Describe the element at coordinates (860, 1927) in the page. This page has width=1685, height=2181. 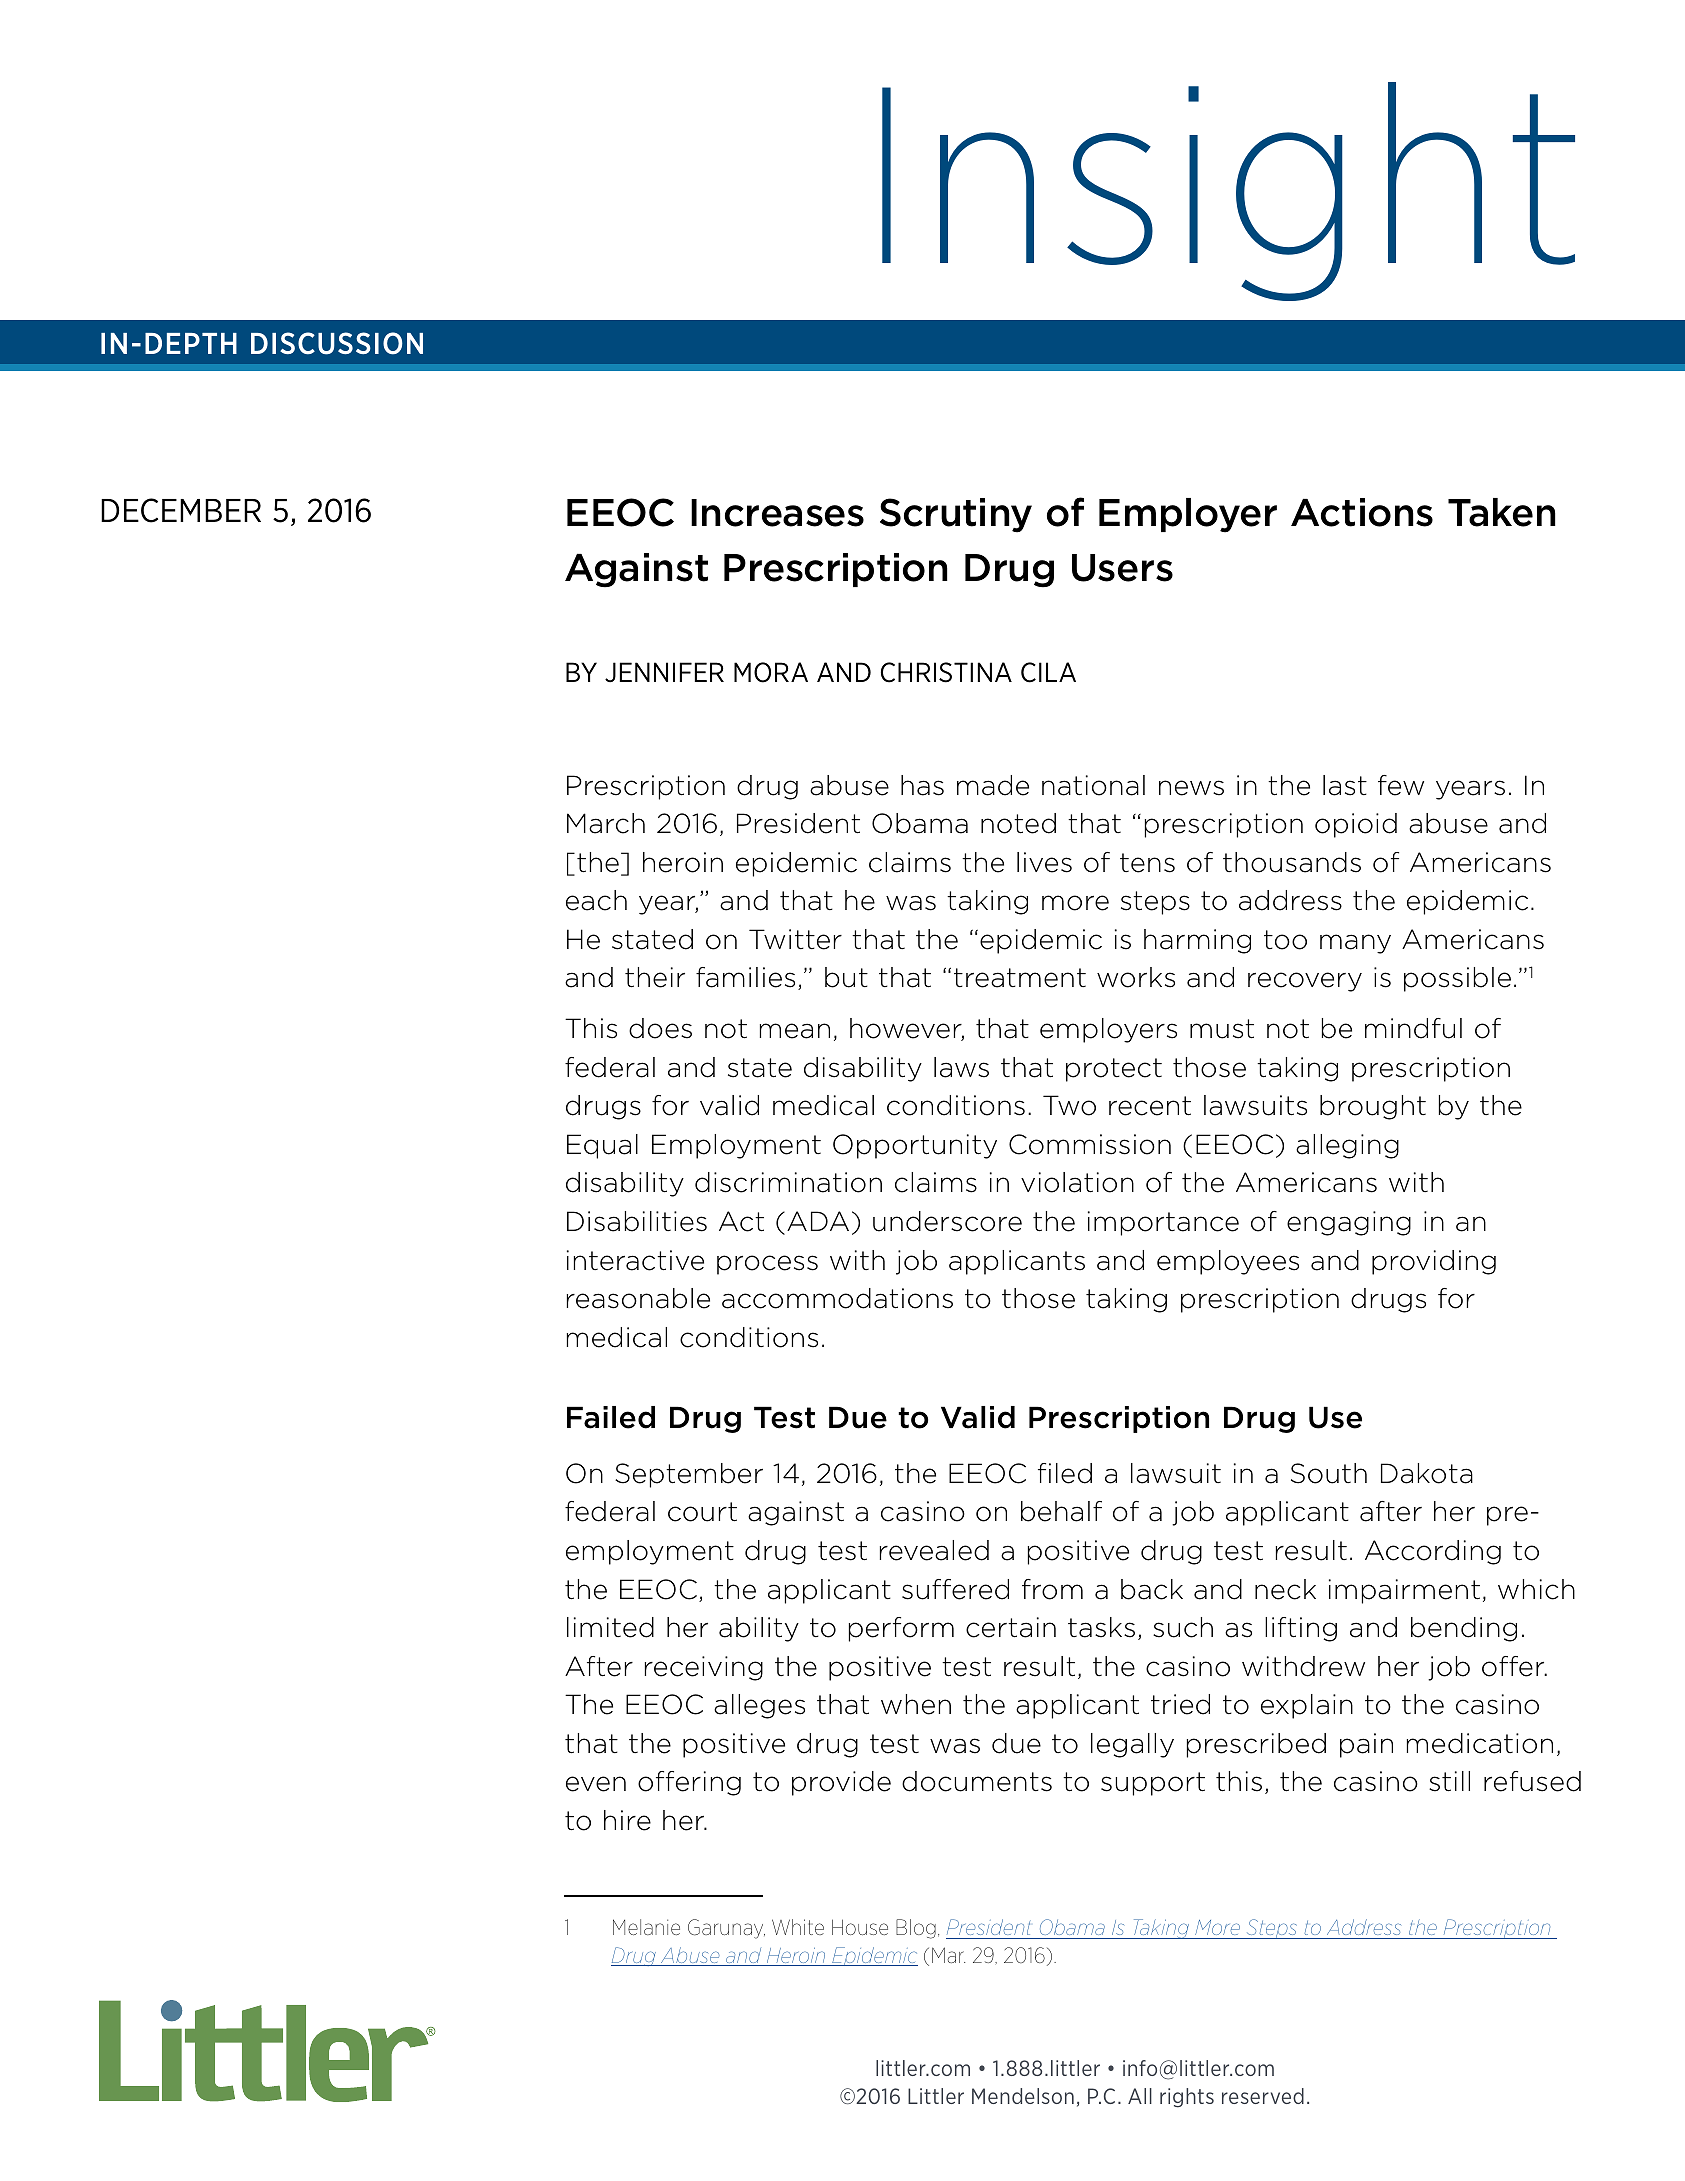
I see `House` at that location.
